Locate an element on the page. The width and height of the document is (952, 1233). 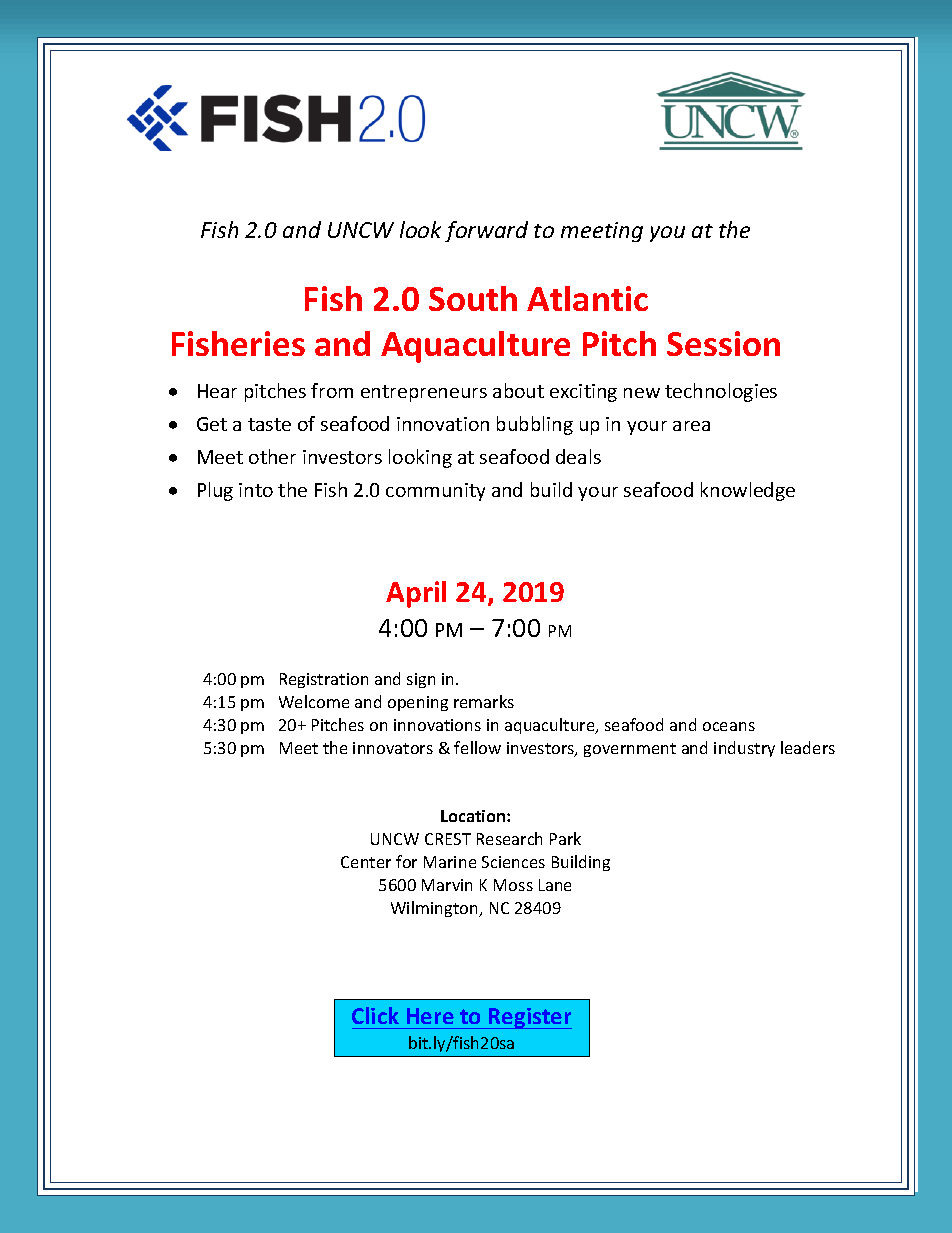
forward is located at coordinates (486, 231).
